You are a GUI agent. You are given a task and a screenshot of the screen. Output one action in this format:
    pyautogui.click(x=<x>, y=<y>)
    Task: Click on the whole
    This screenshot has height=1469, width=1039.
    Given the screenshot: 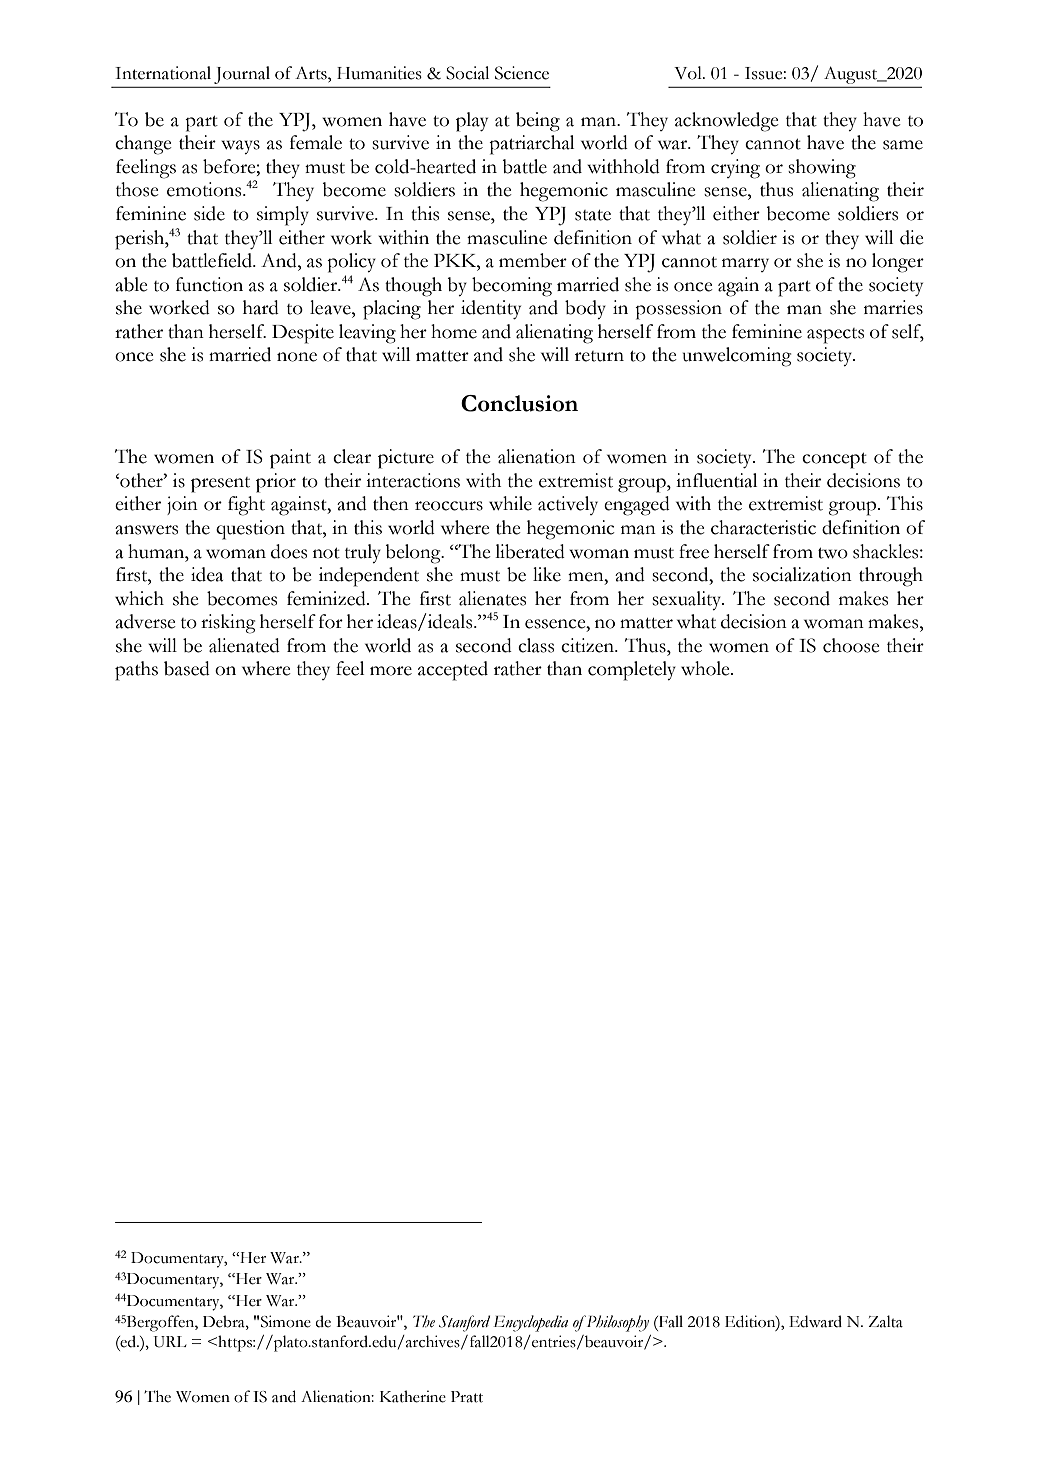 What is the action you would take?
    pyautogui.click(x=706, y=668)
